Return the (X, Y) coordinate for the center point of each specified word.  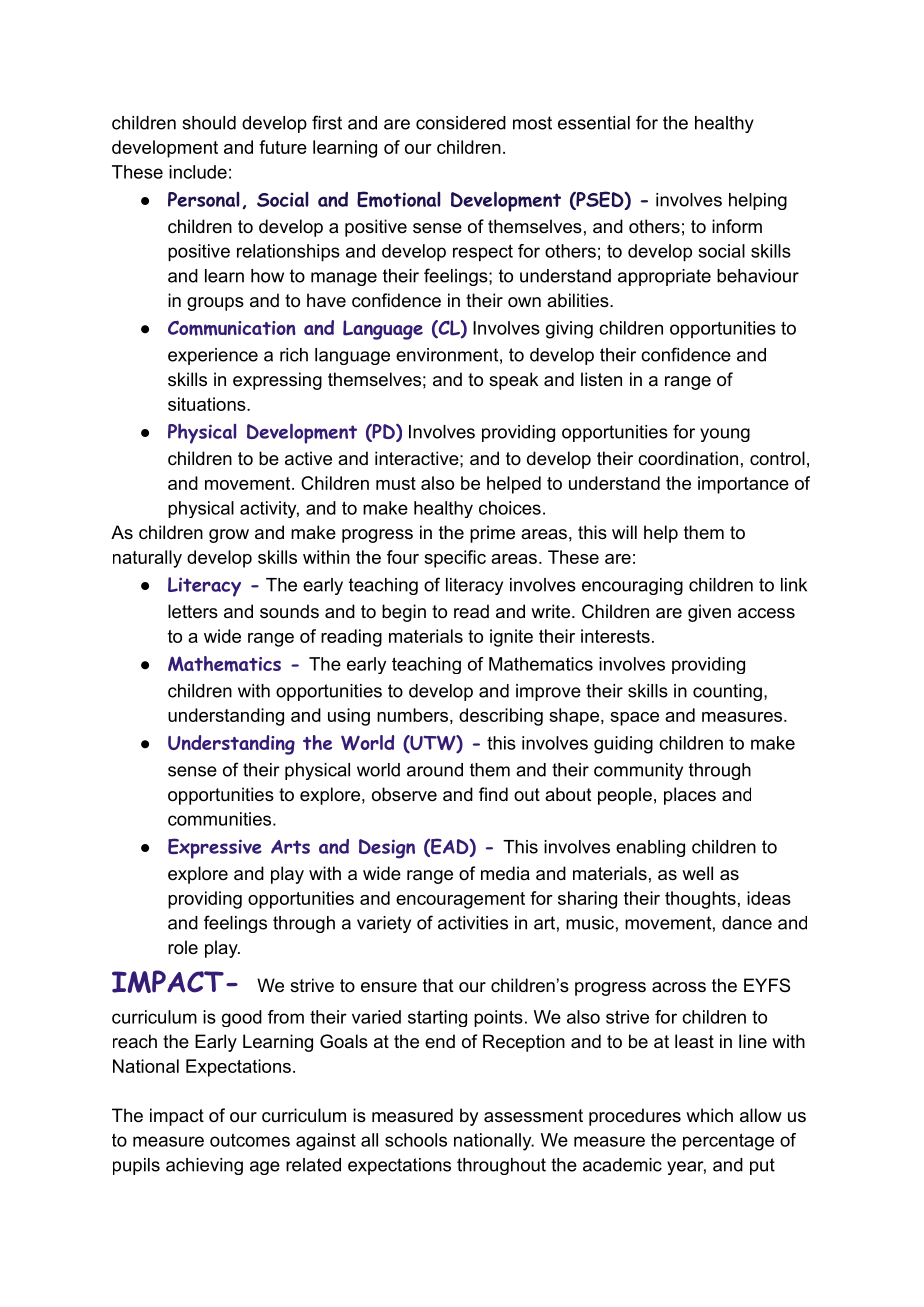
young (725, 435)
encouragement (460, 900)
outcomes (250, 1140)
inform (737, 226)
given (709, 613)
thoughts (700, 900)
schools (416, 1140)
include (198, 172)
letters (193, 611)
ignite (511, 638)
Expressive (215, 848)
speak (513, 381)
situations (208, 404)
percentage (728, 1142)
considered (461, 123)
